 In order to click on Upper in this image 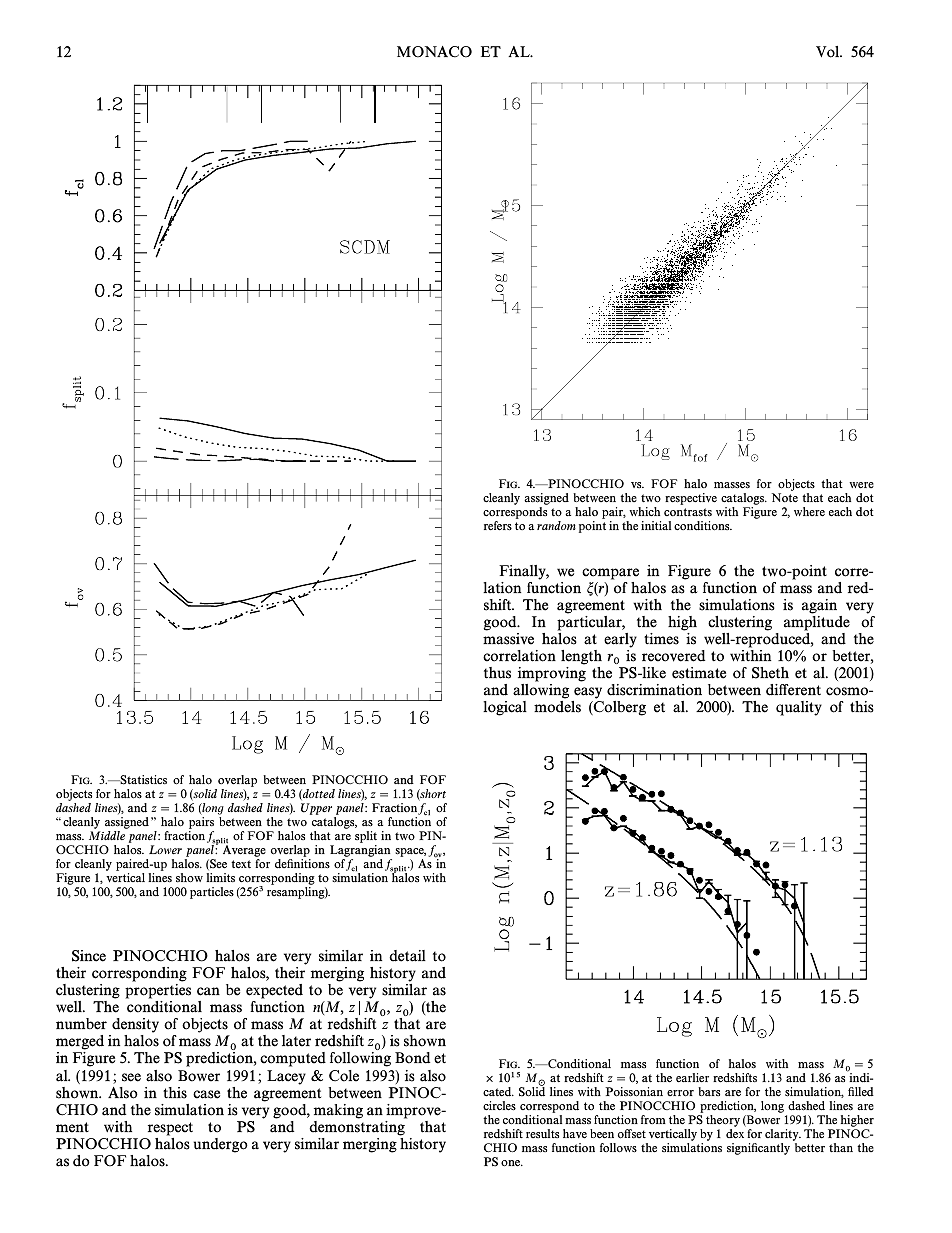, I will do `click(318, 810)`.
